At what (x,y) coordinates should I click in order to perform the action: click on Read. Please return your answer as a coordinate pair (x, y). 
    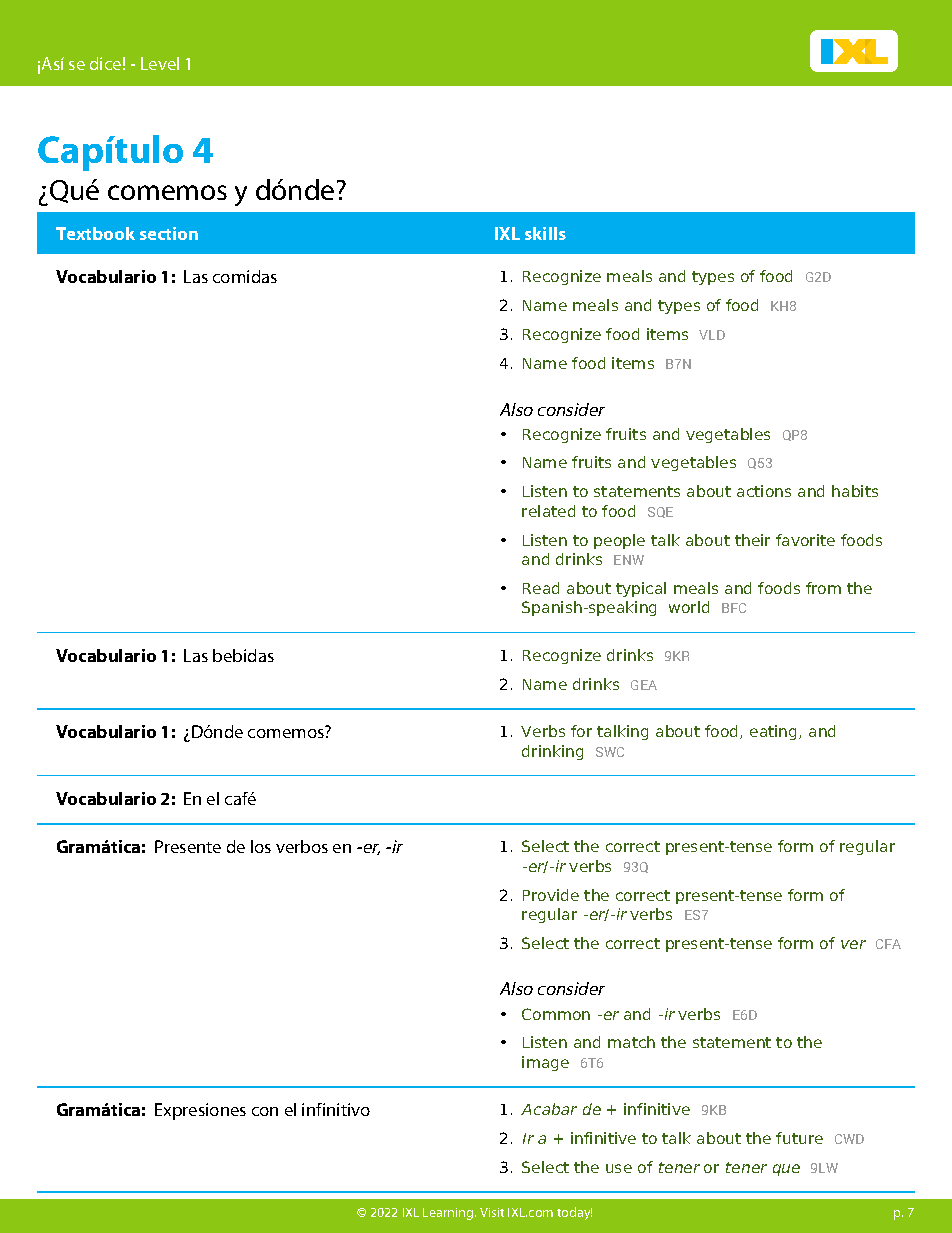
    Looking at the image, I should click on (541, 588).
